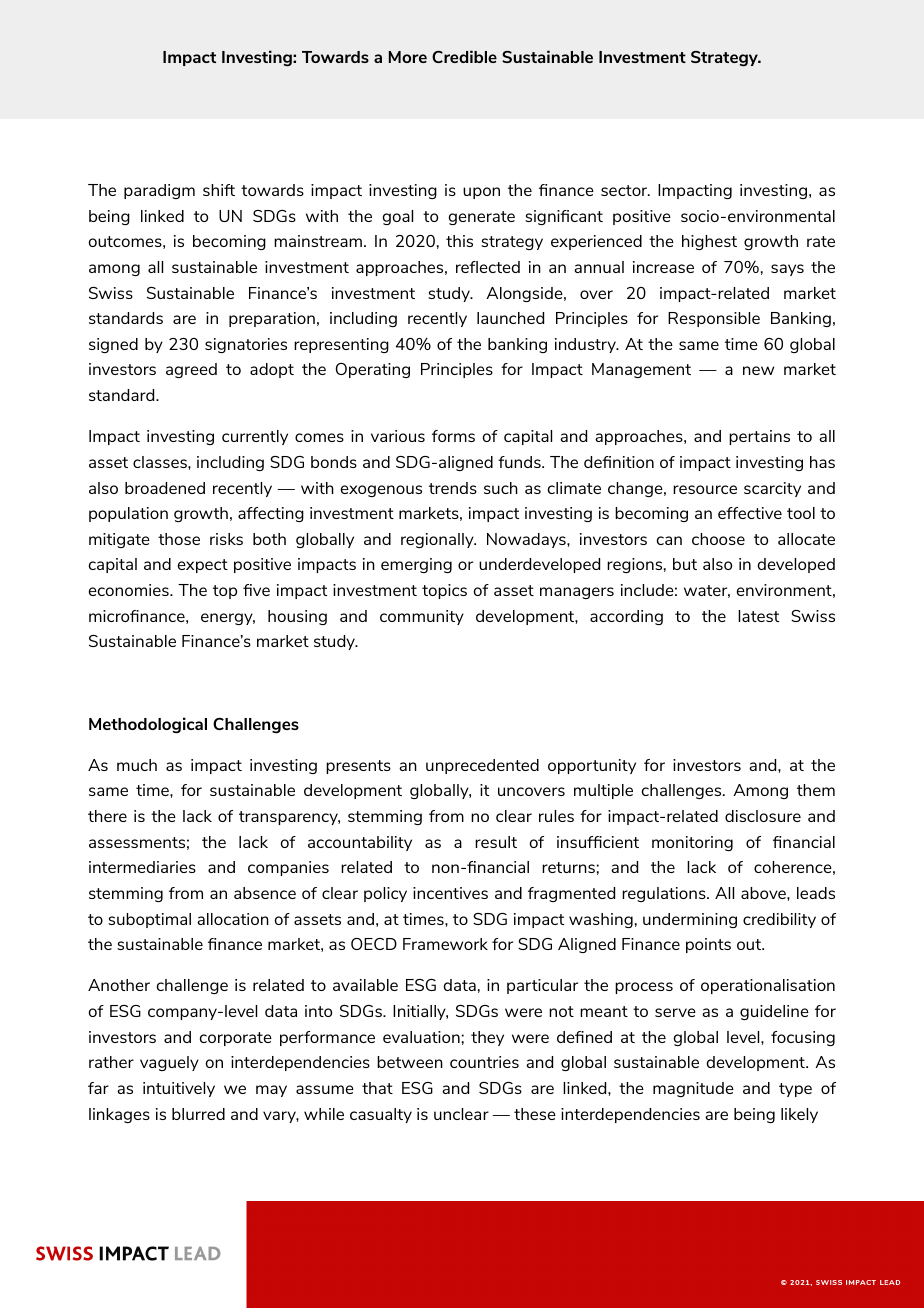 This screenshot has width=924, height=1308. What do you see at coordinates (758, 616) in the screenshot?
I see `latest` at bounding box center [758, 616].
